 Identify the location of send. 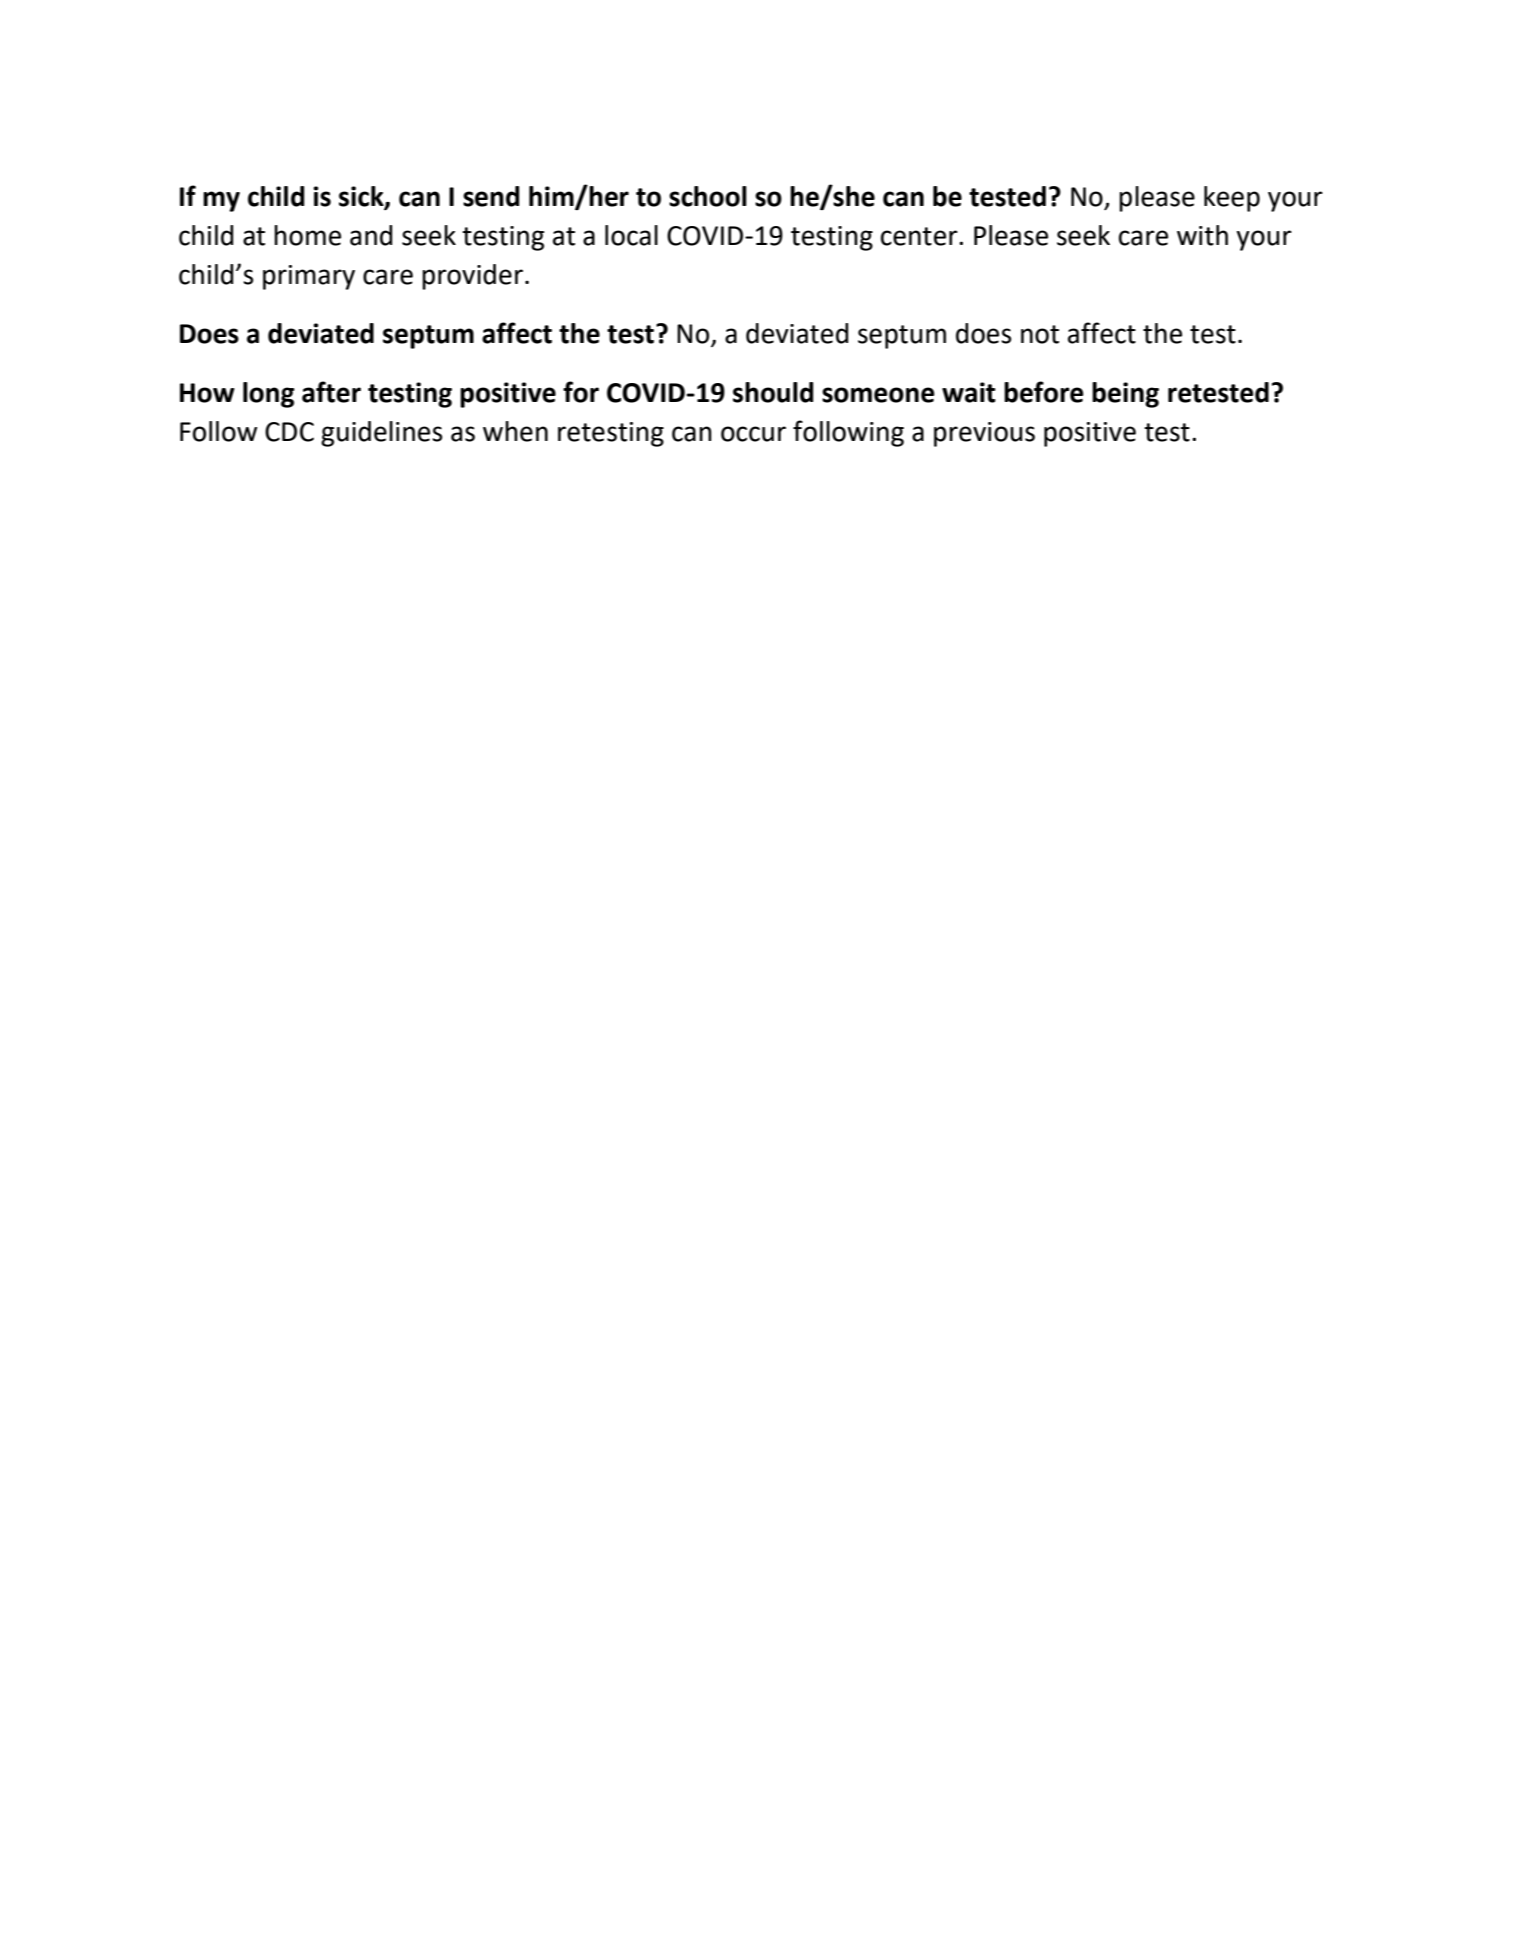
(491, 196).
